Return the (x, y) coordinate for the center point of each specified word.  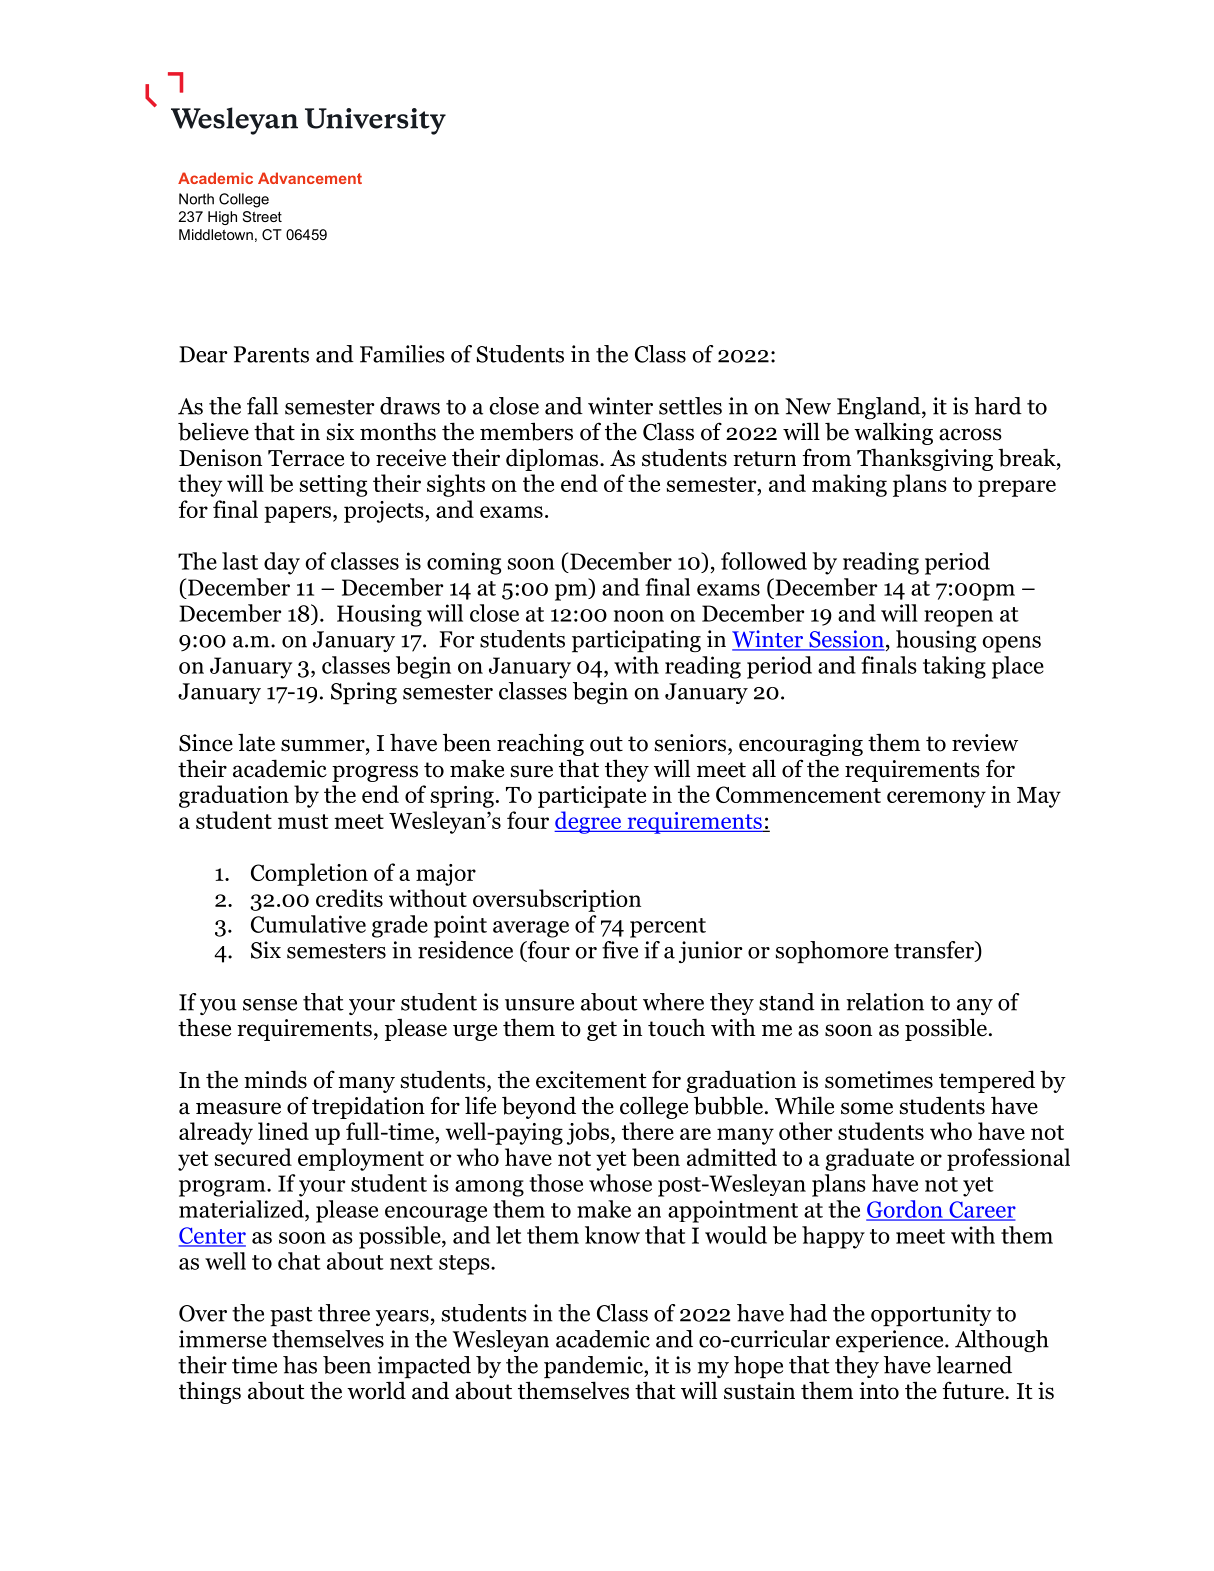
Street (262, 216)
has (300, 1365)
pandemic (594, 1367)
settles (690, 406)
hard (998, 406)
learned (974, 1365)
